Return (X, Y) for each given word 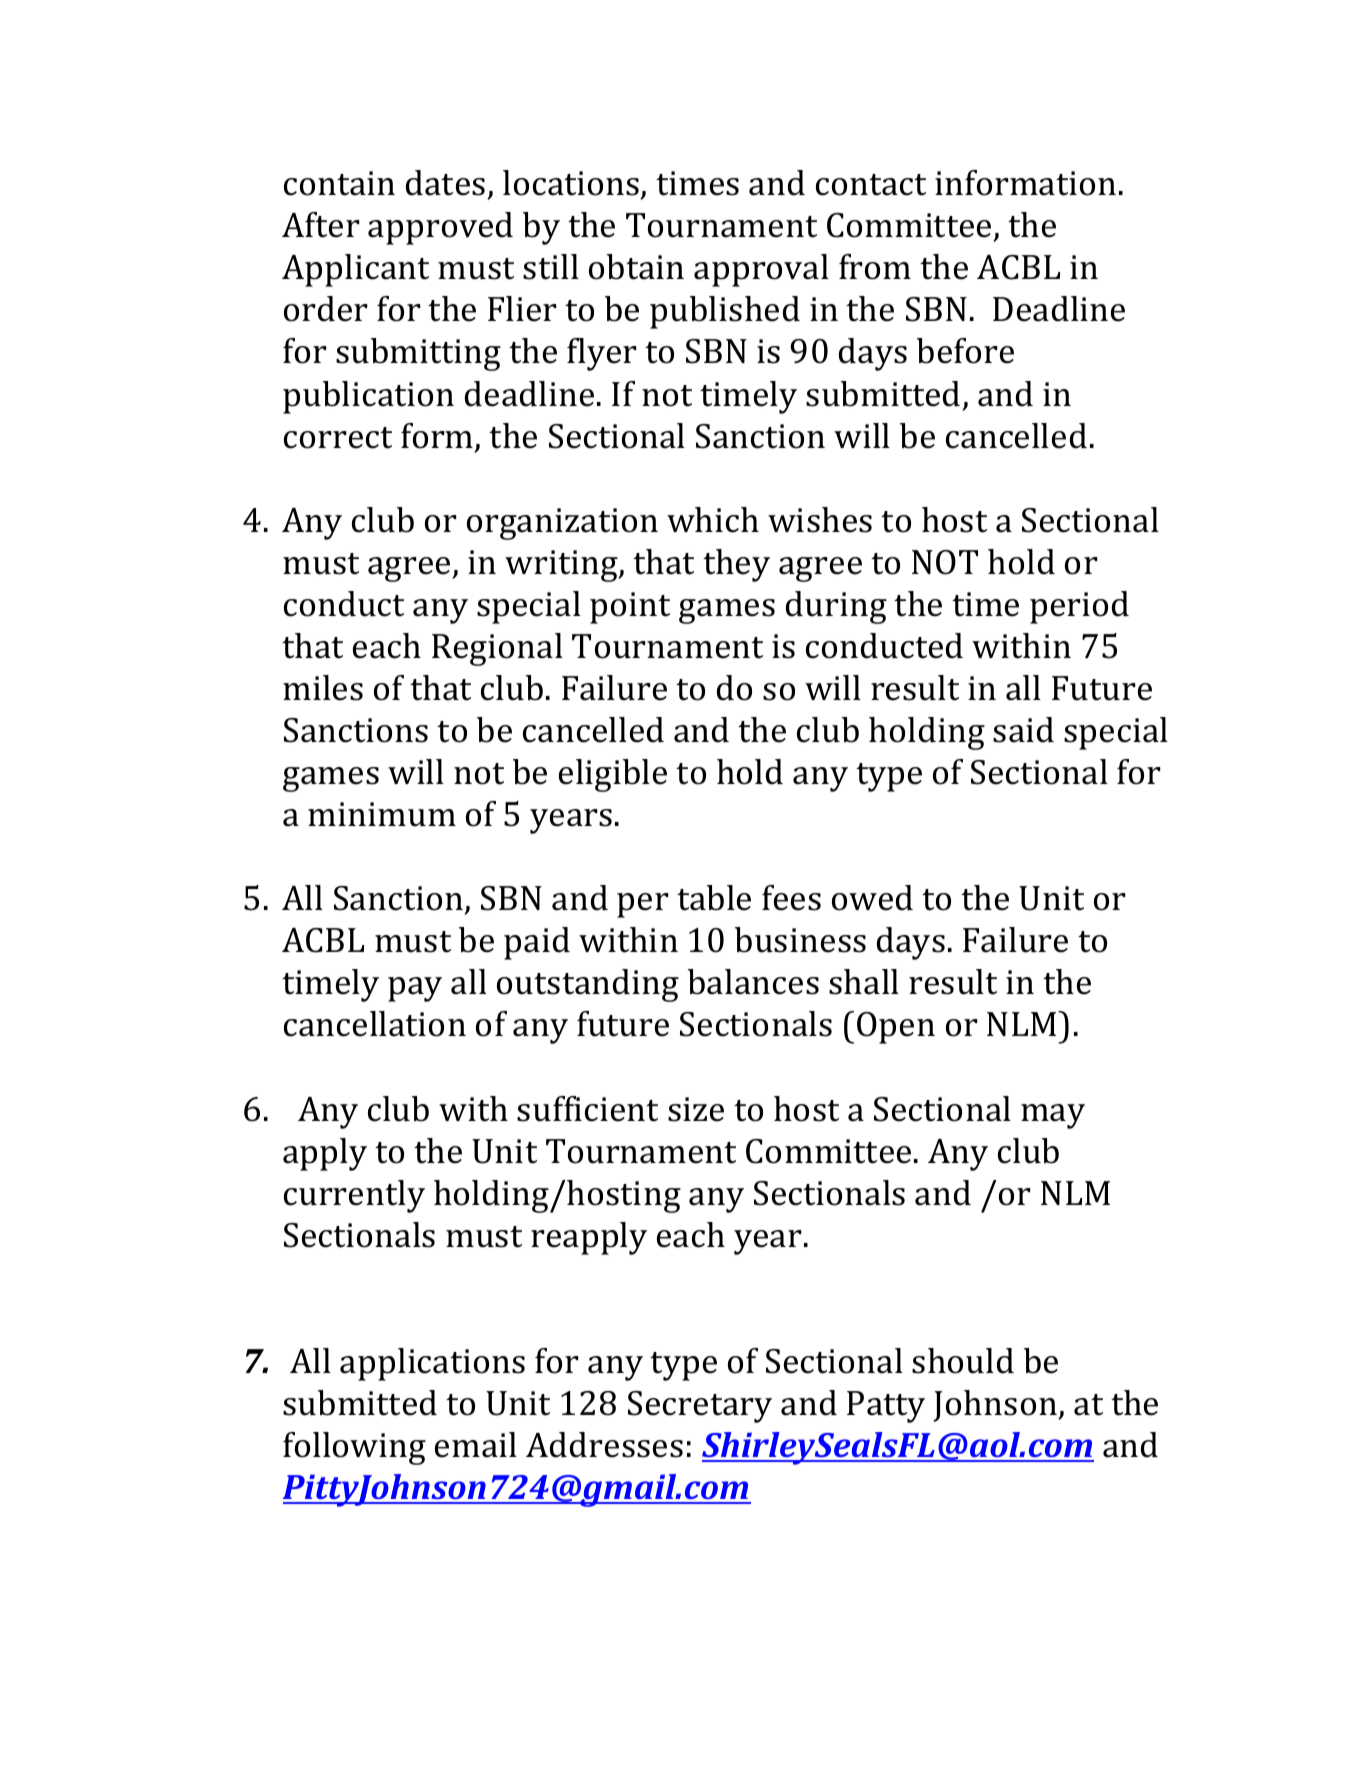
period (1079, 607)
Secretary (700, 1407)
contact (871, 185)
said (1023, 730)
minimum (382, 814)
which (713, 520)
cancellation (375, 1024)
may (1053, 1116)
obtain (636, 267)
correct (338, 438)
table (714, 898)
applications (432, 1364)
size (696, 1109)
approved (440, 228)
